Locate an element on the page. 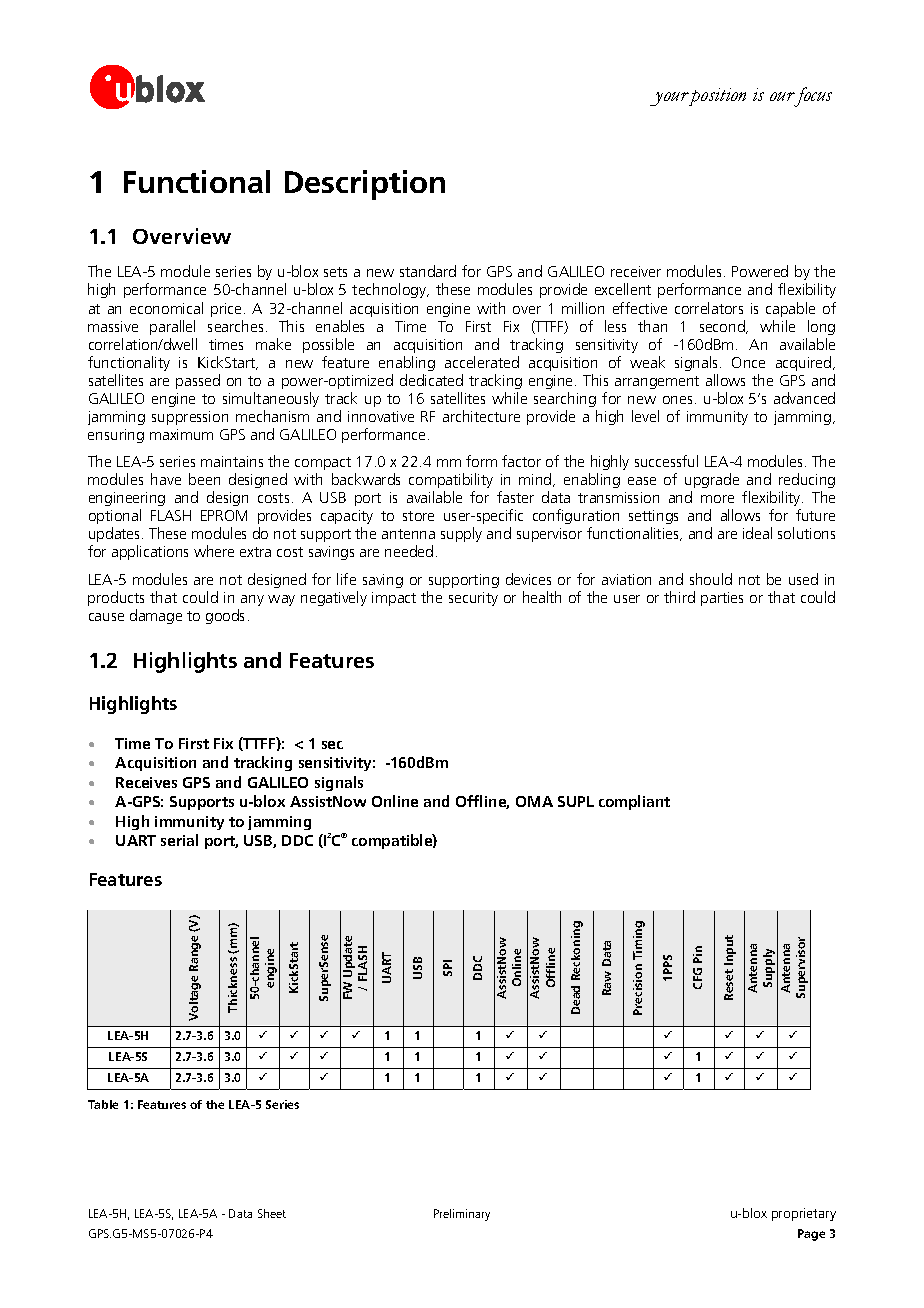  Preliminary is located at coordinates (462, 1215).
